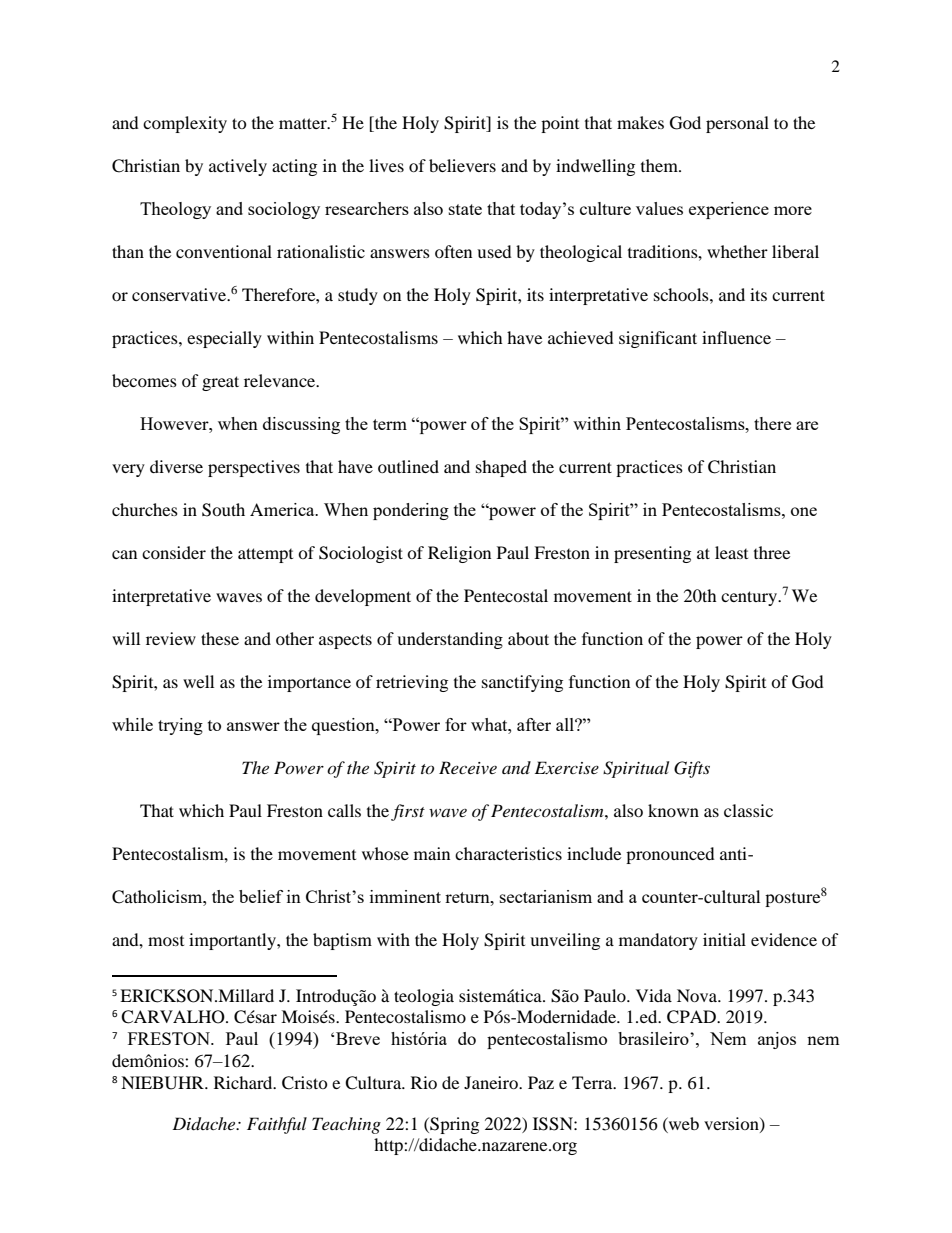 This screenshot has width=952, height=1233. What do you see at coordinates (492, 1082) in the screenshot?
I see `Janeiro` at bounding box center [492, 1082].
